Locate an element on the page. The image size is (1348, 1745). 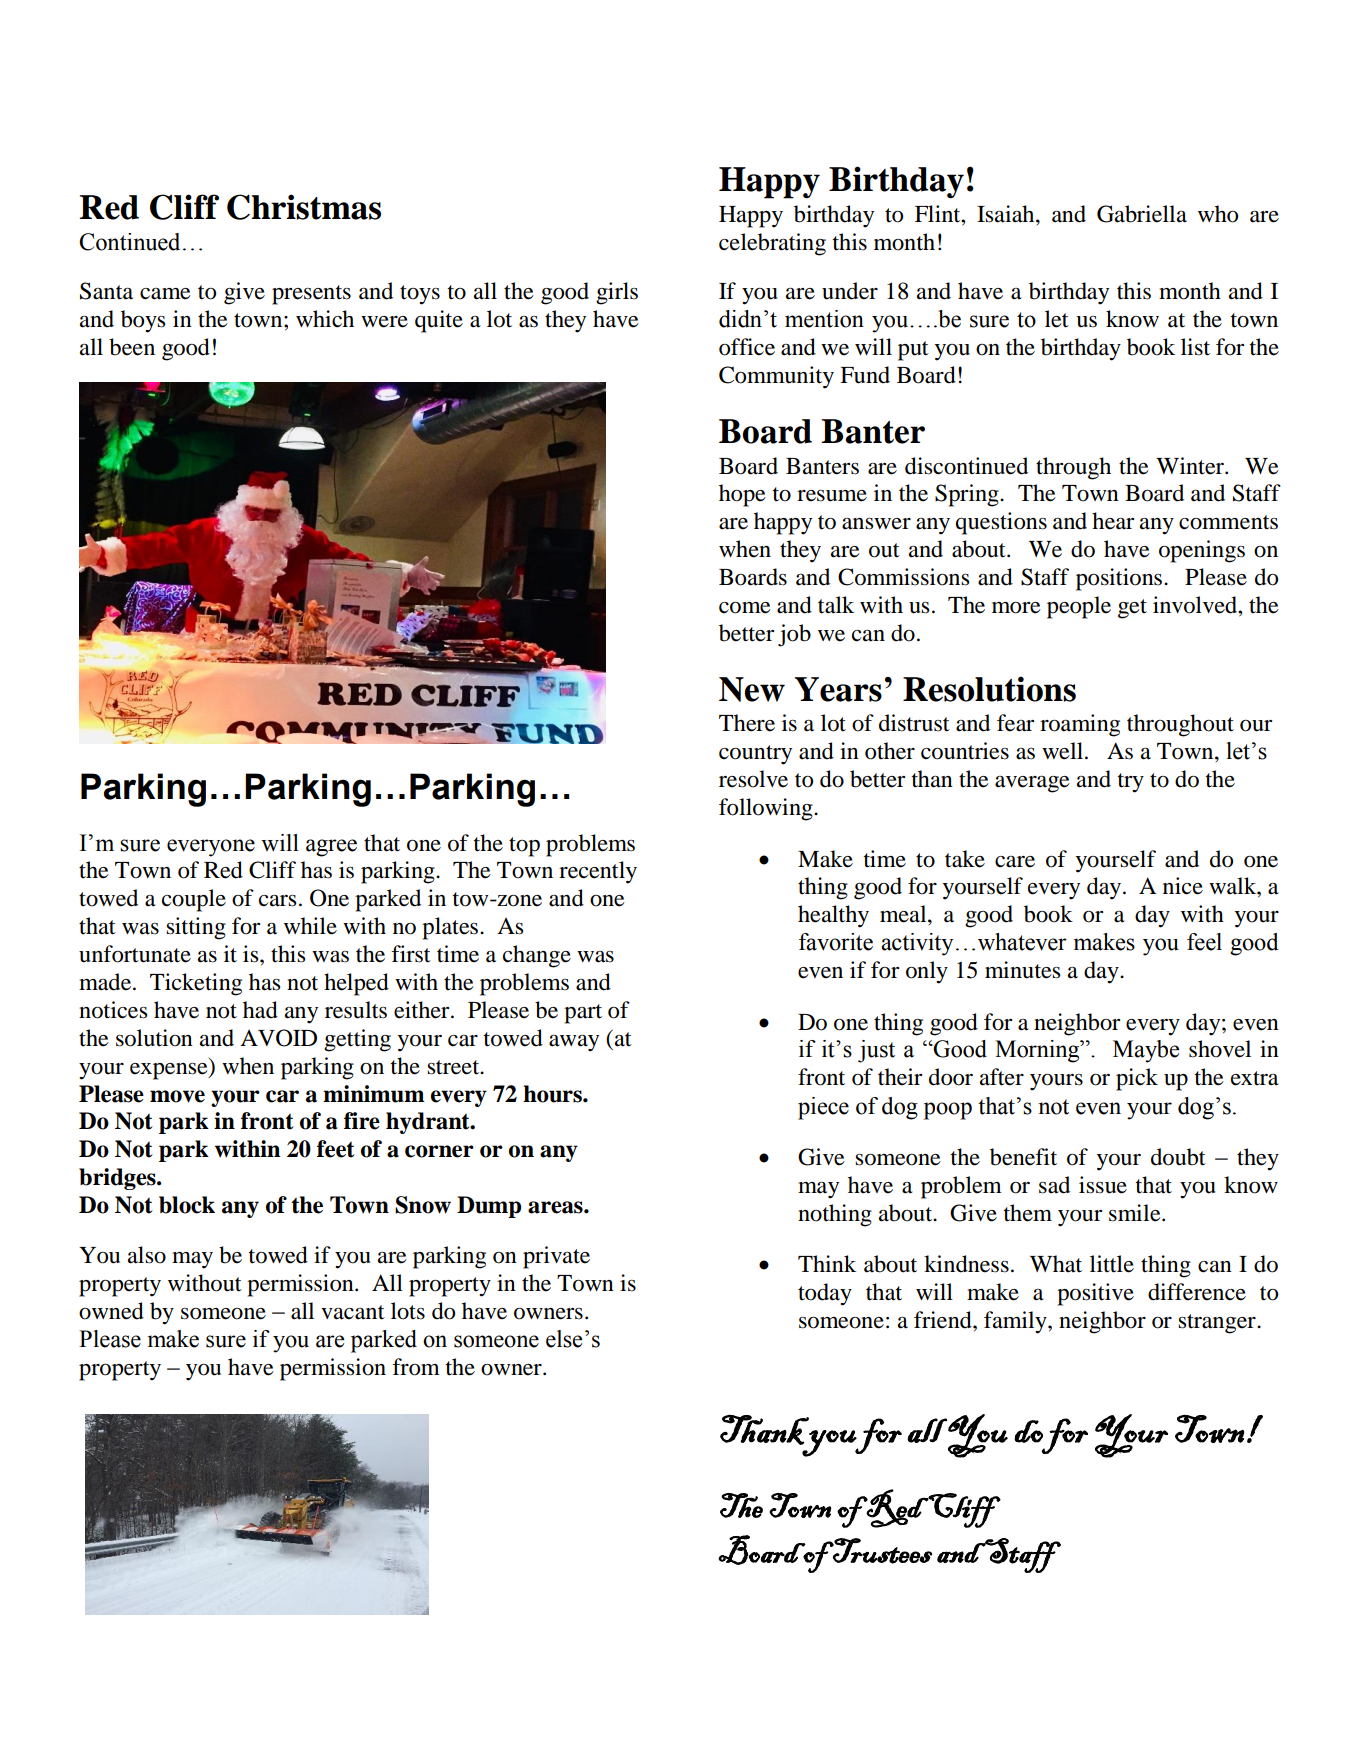
Winter is located at coordinates (1191, 466).
